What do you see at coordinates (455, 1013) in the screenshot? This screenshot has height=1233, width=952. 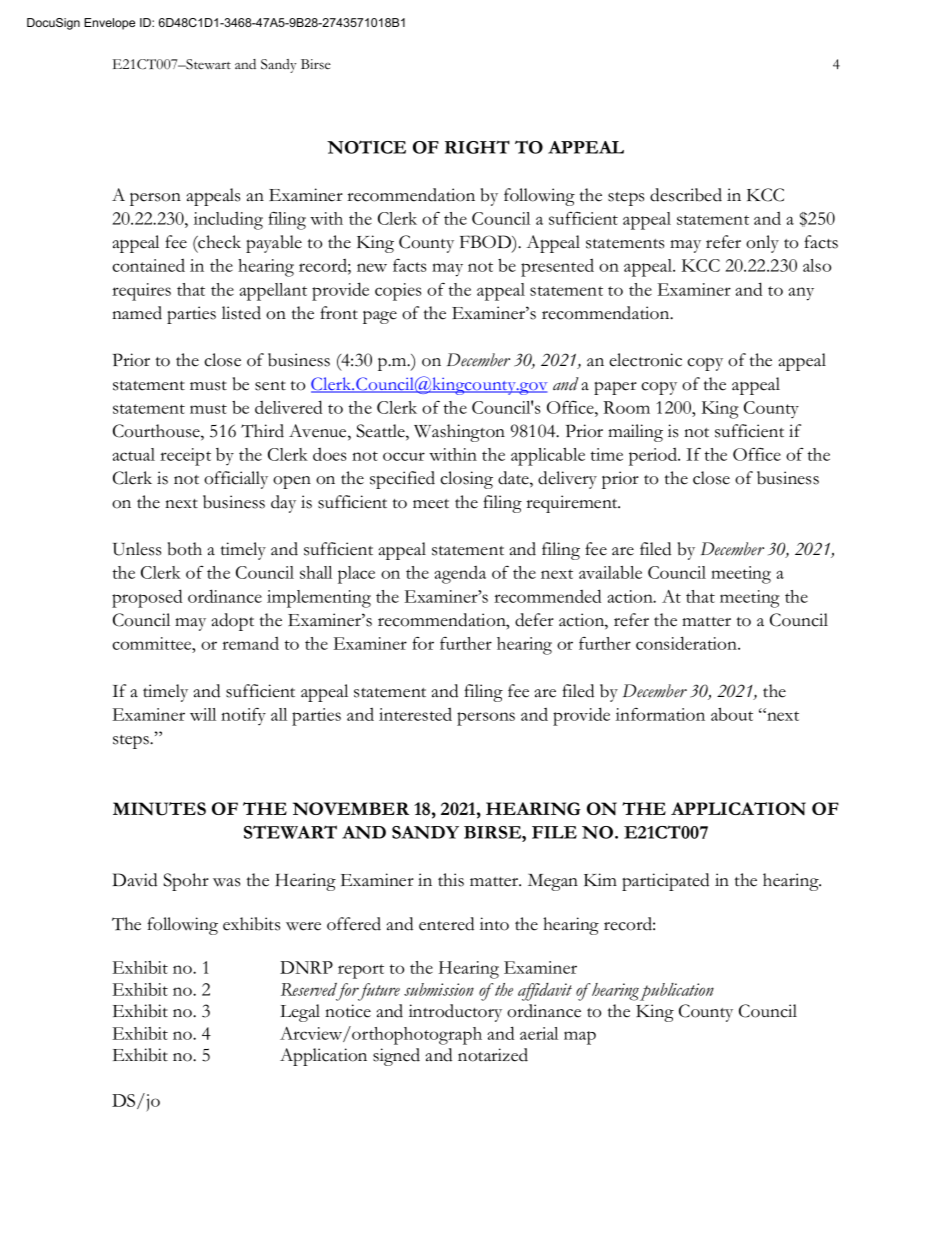 I see `introductory` at bounding box center [455, 1013].
